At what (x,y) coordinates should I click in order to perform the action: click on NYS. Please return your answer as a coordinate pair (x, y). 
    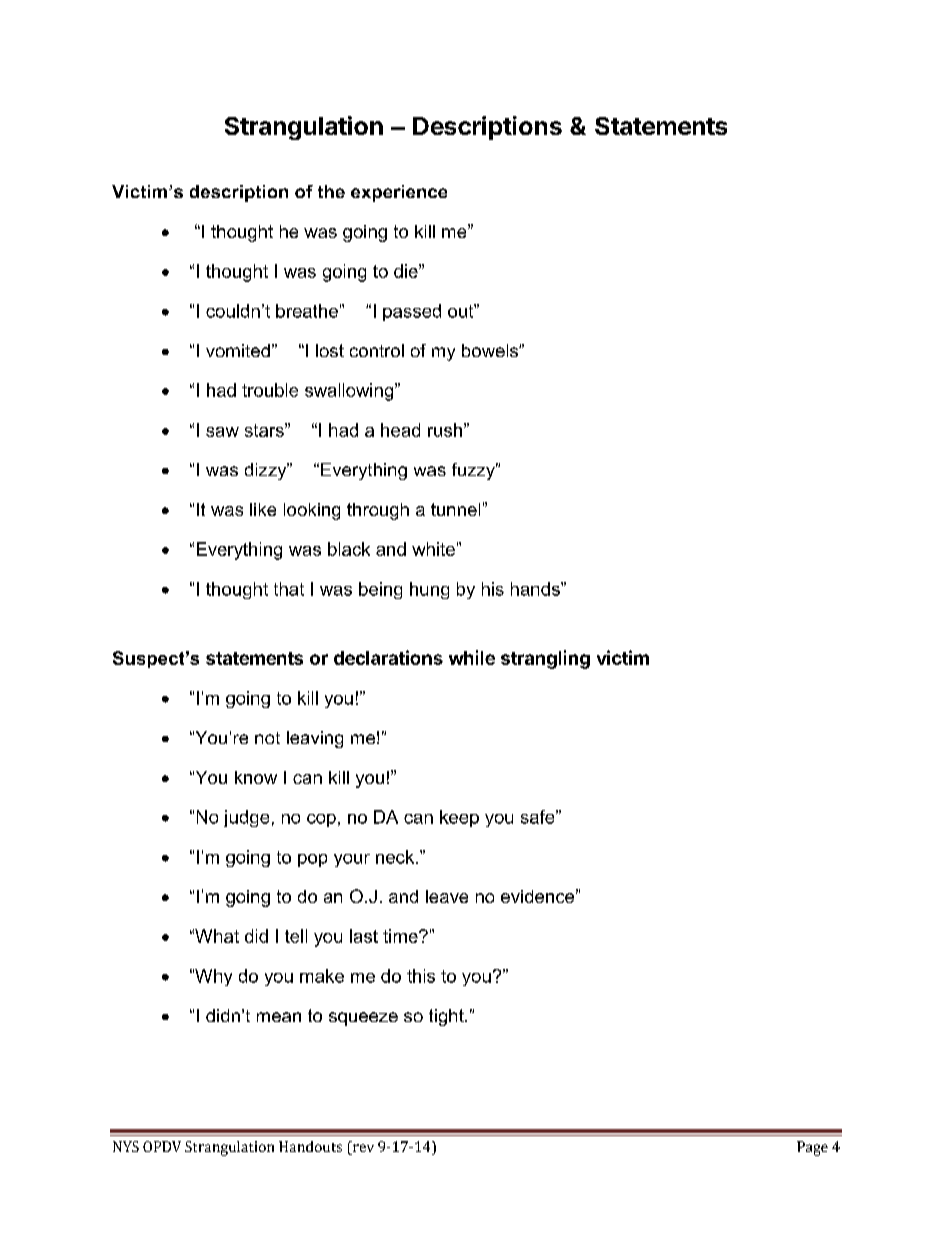
    Looking at the image, I should click on (126, 1146).
